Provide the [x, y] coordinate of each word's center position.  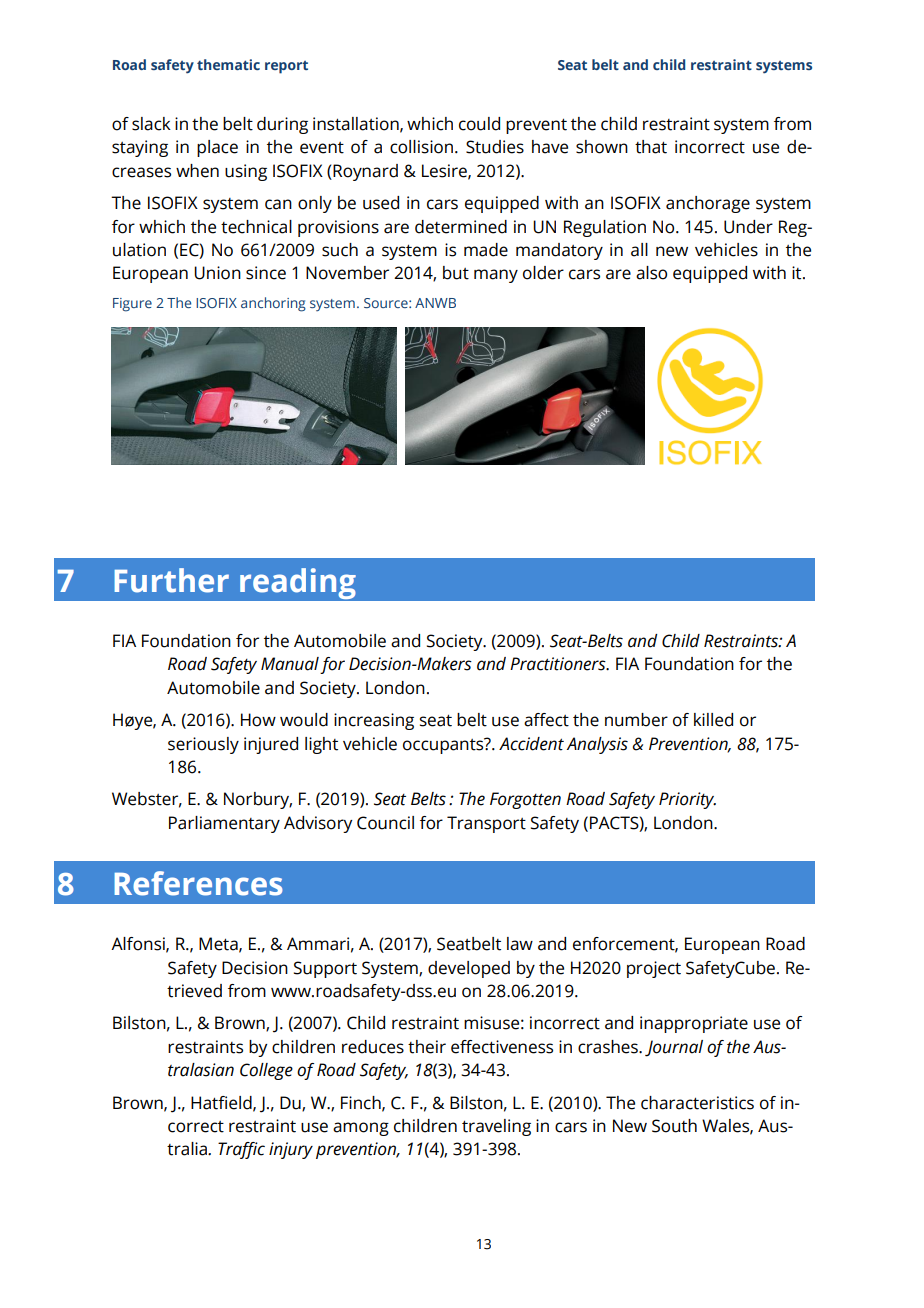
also [651, 273]
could [479, 124]
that [651, 147]
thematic [228, 64]
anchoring [273, 304]
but [456, 273]
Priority [687, 800]
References [198, 883]
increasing [374, 721]
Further [171, 580]
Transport [486, 824]
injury [291, 1150]
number [636, 720]
